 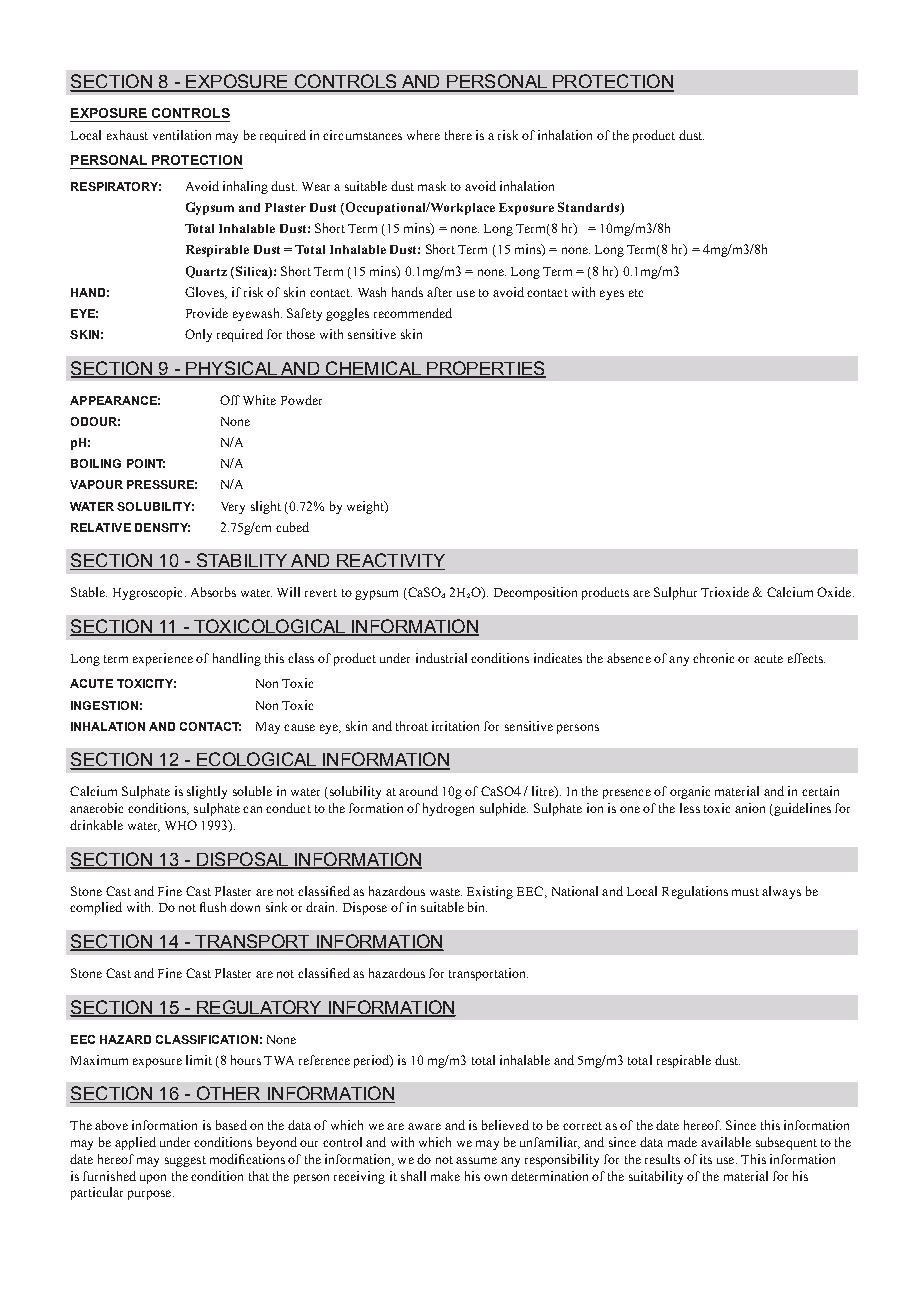 What do you see at coordinates (706, 1159) in the screenshot?
I see `its` at bounding box center [706, 1159].
